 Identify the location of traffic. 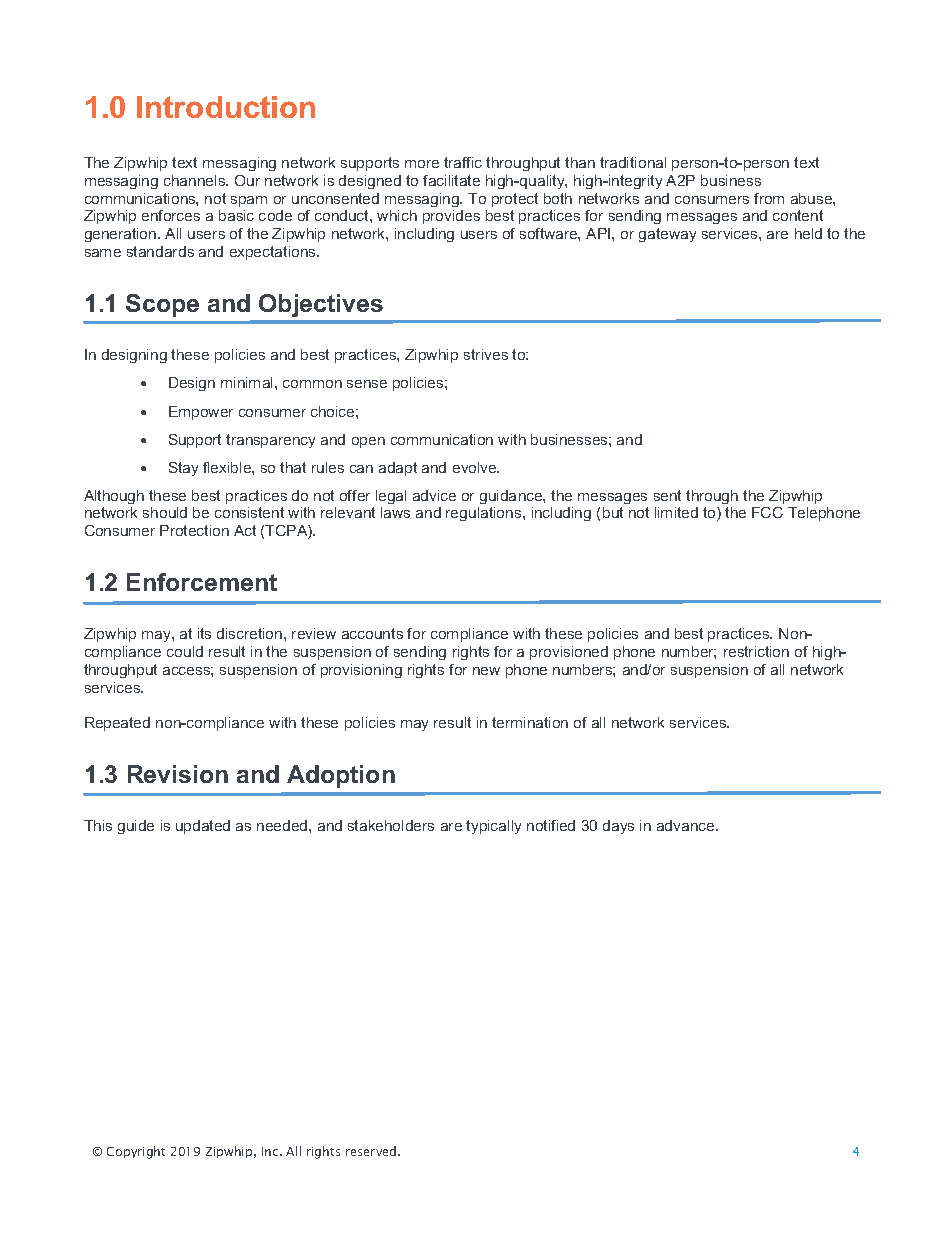
(463, 162).
